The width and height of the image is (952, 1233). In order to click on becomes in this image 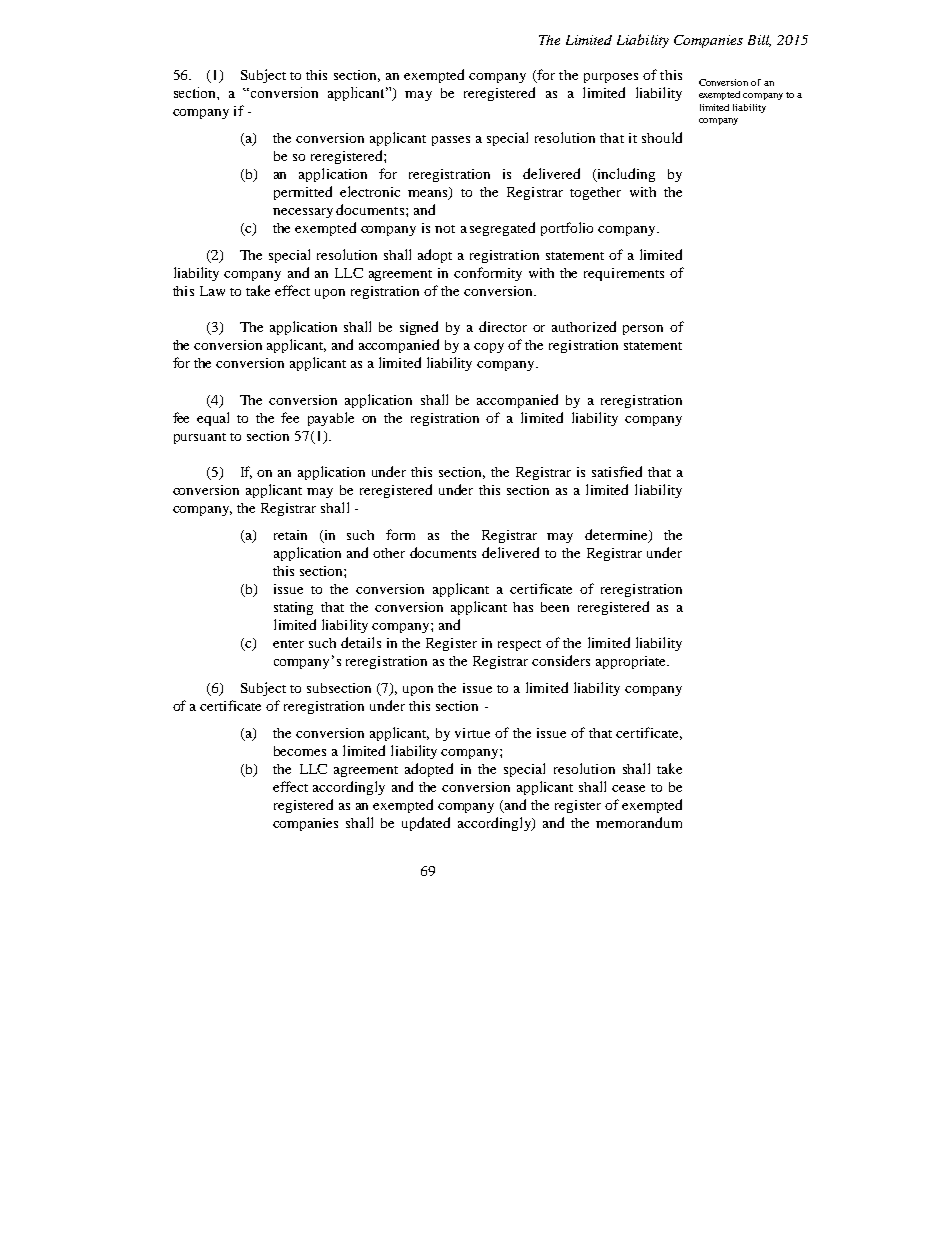, I will do `click(300, 751)`.
